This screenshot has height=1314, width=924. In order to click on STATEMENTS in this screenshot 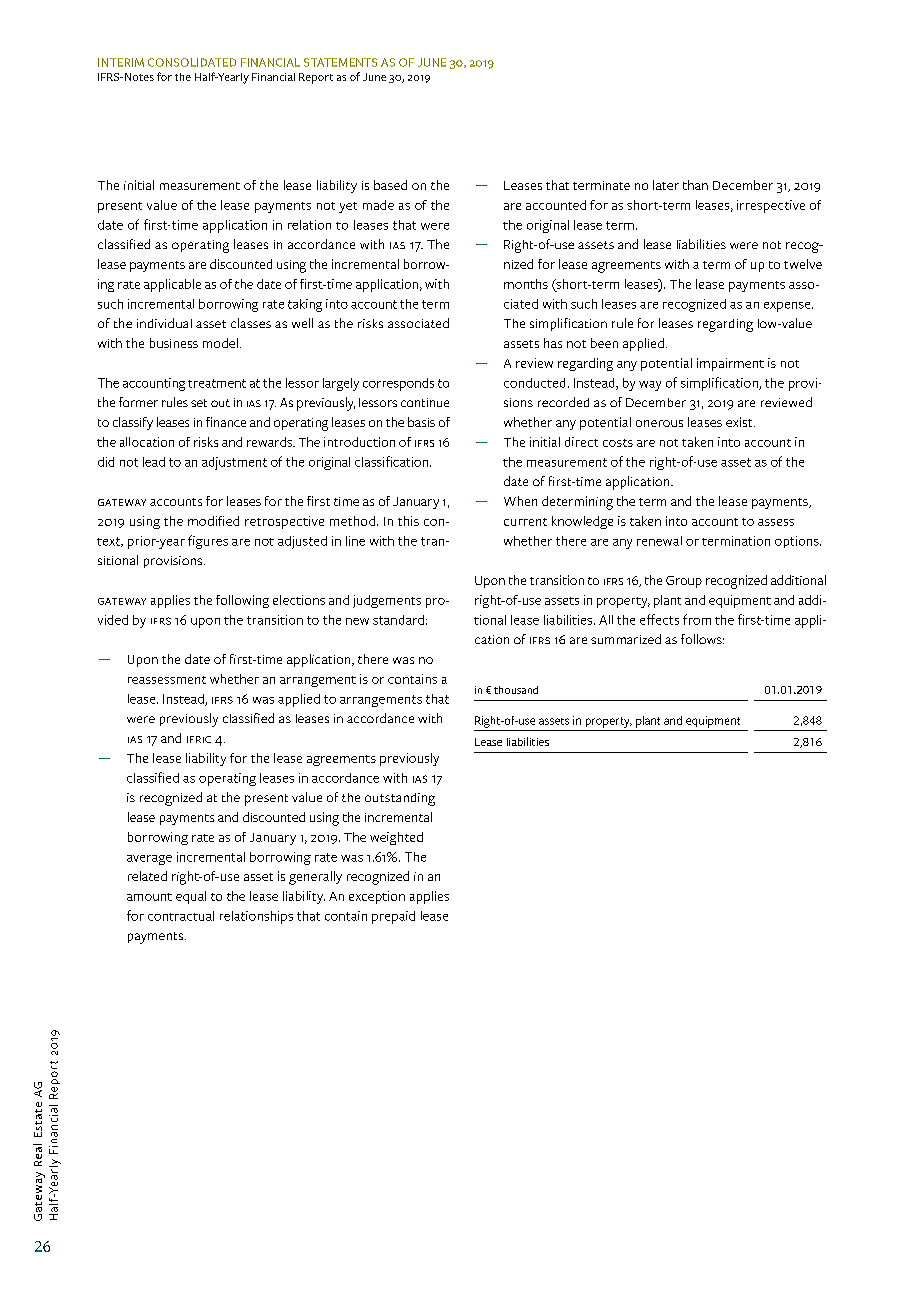, I will do `click(340, 62)`.
